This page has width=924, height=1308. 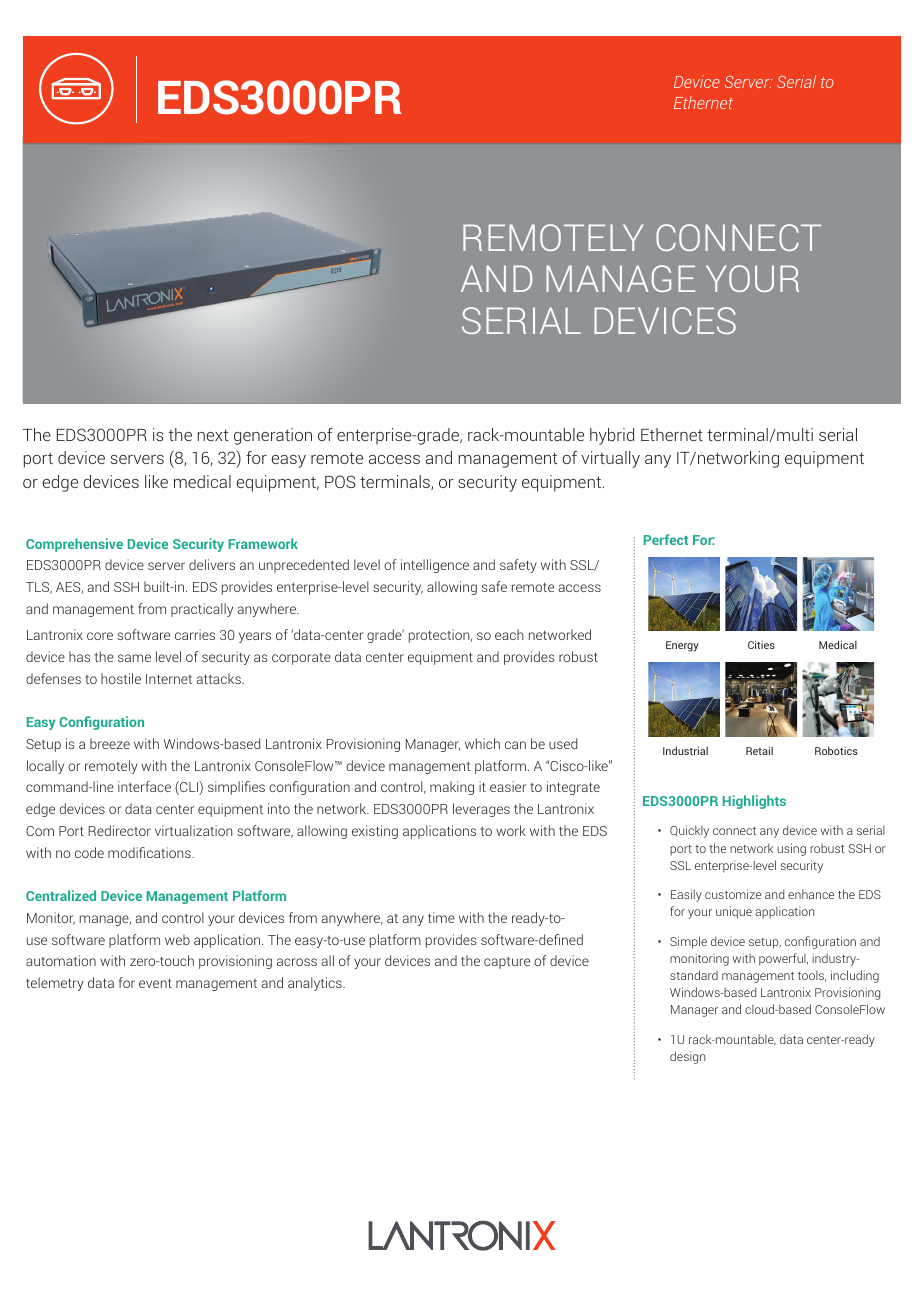 I want to click on POS, so click(x=340, y=481).
